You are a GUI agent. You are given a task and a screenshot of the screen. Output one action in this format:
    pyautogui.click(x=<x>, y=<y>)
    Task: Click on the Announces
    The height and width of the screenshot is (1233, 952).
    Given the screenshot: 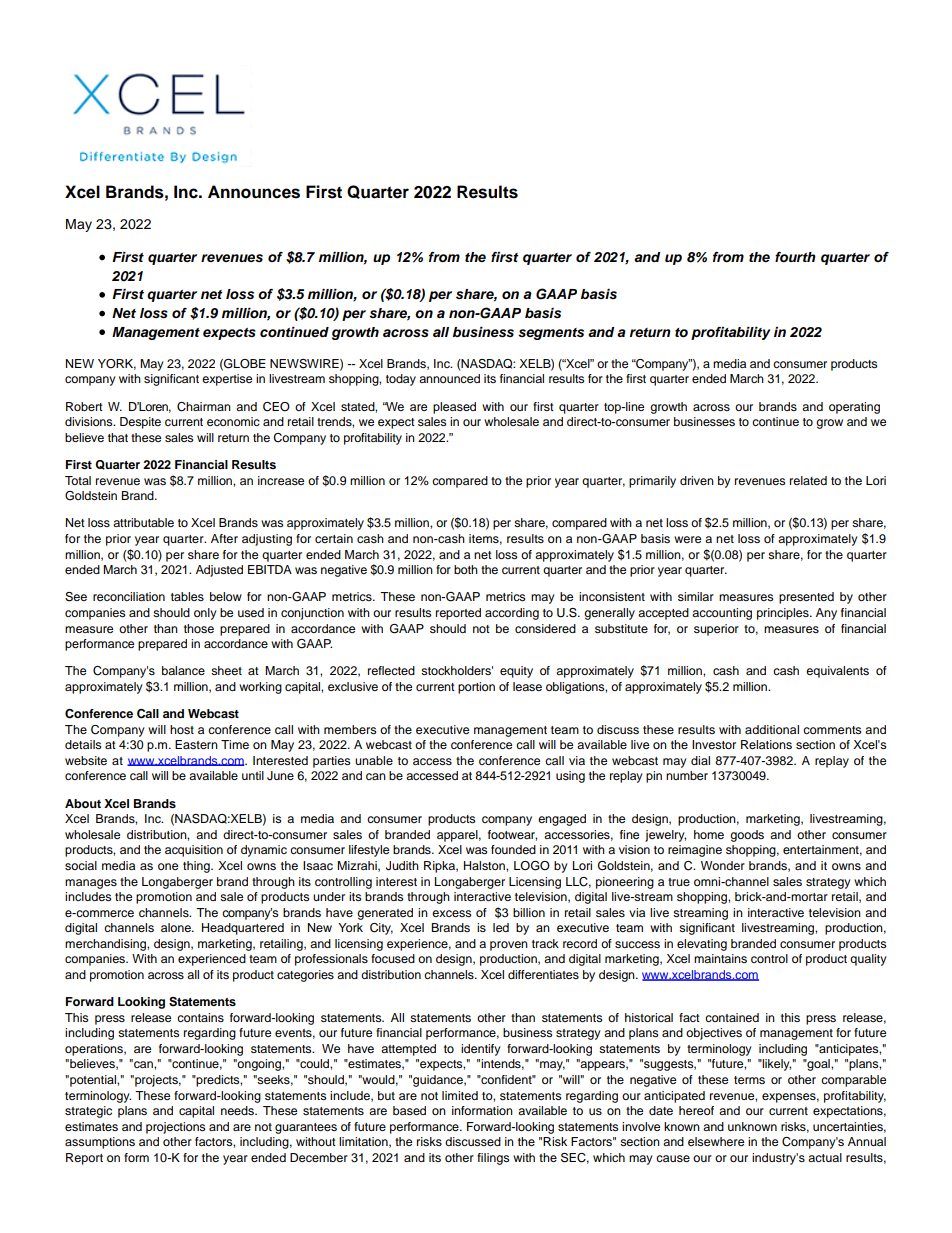 What is the action you would take?
    pyautogui.click(x=254, y=192)
